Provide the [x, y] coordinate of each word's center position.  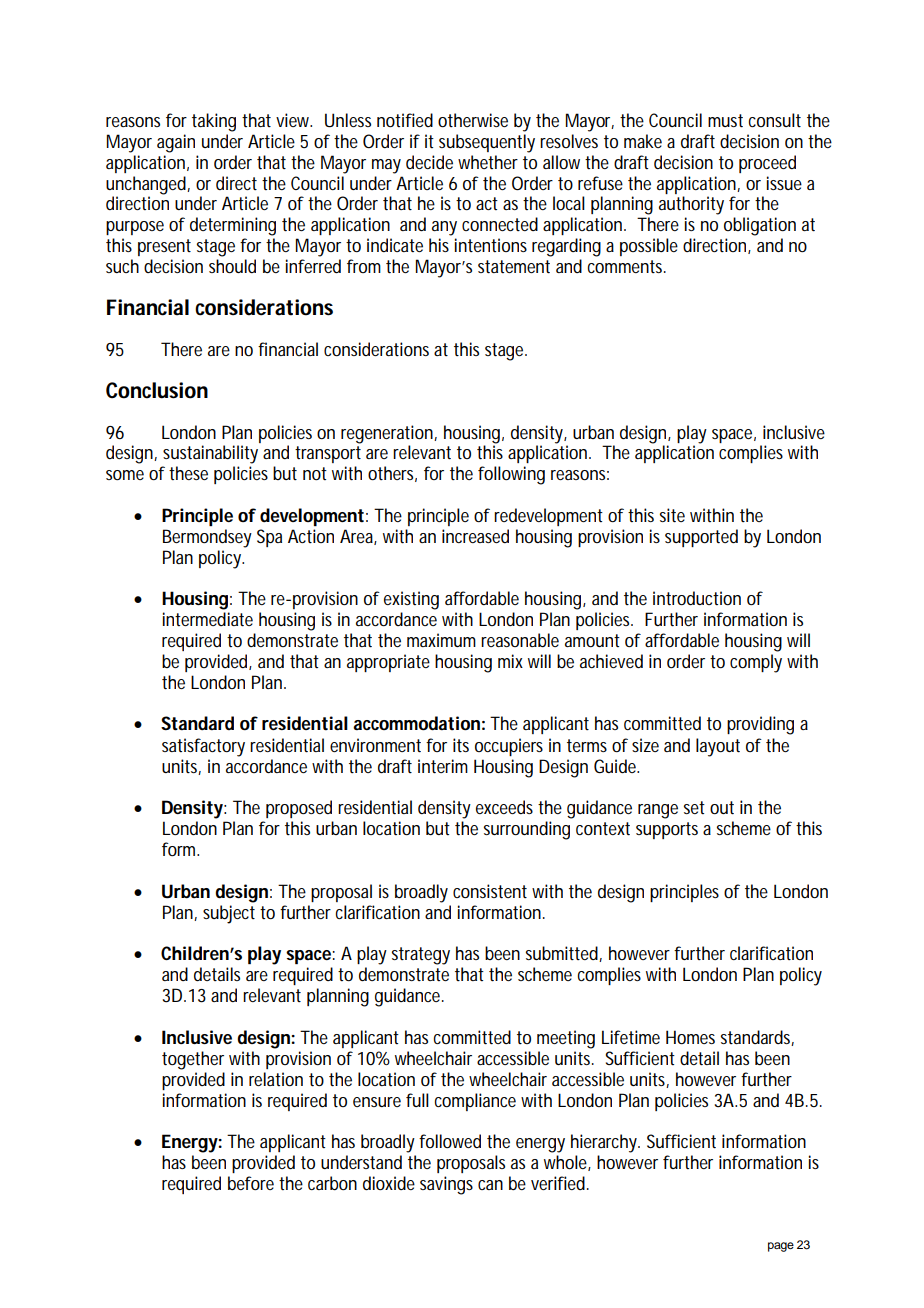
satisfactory [203, 747]
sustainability [210, 454]
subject [229, 914]
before [251, 1183]
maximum [441, 640]
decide [429, 162]
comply [756, 663]
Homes [690, 1037]
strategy [421, 956]
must [725, 121]
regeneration [389, 434]
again [176, 143]
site [672, 515]
